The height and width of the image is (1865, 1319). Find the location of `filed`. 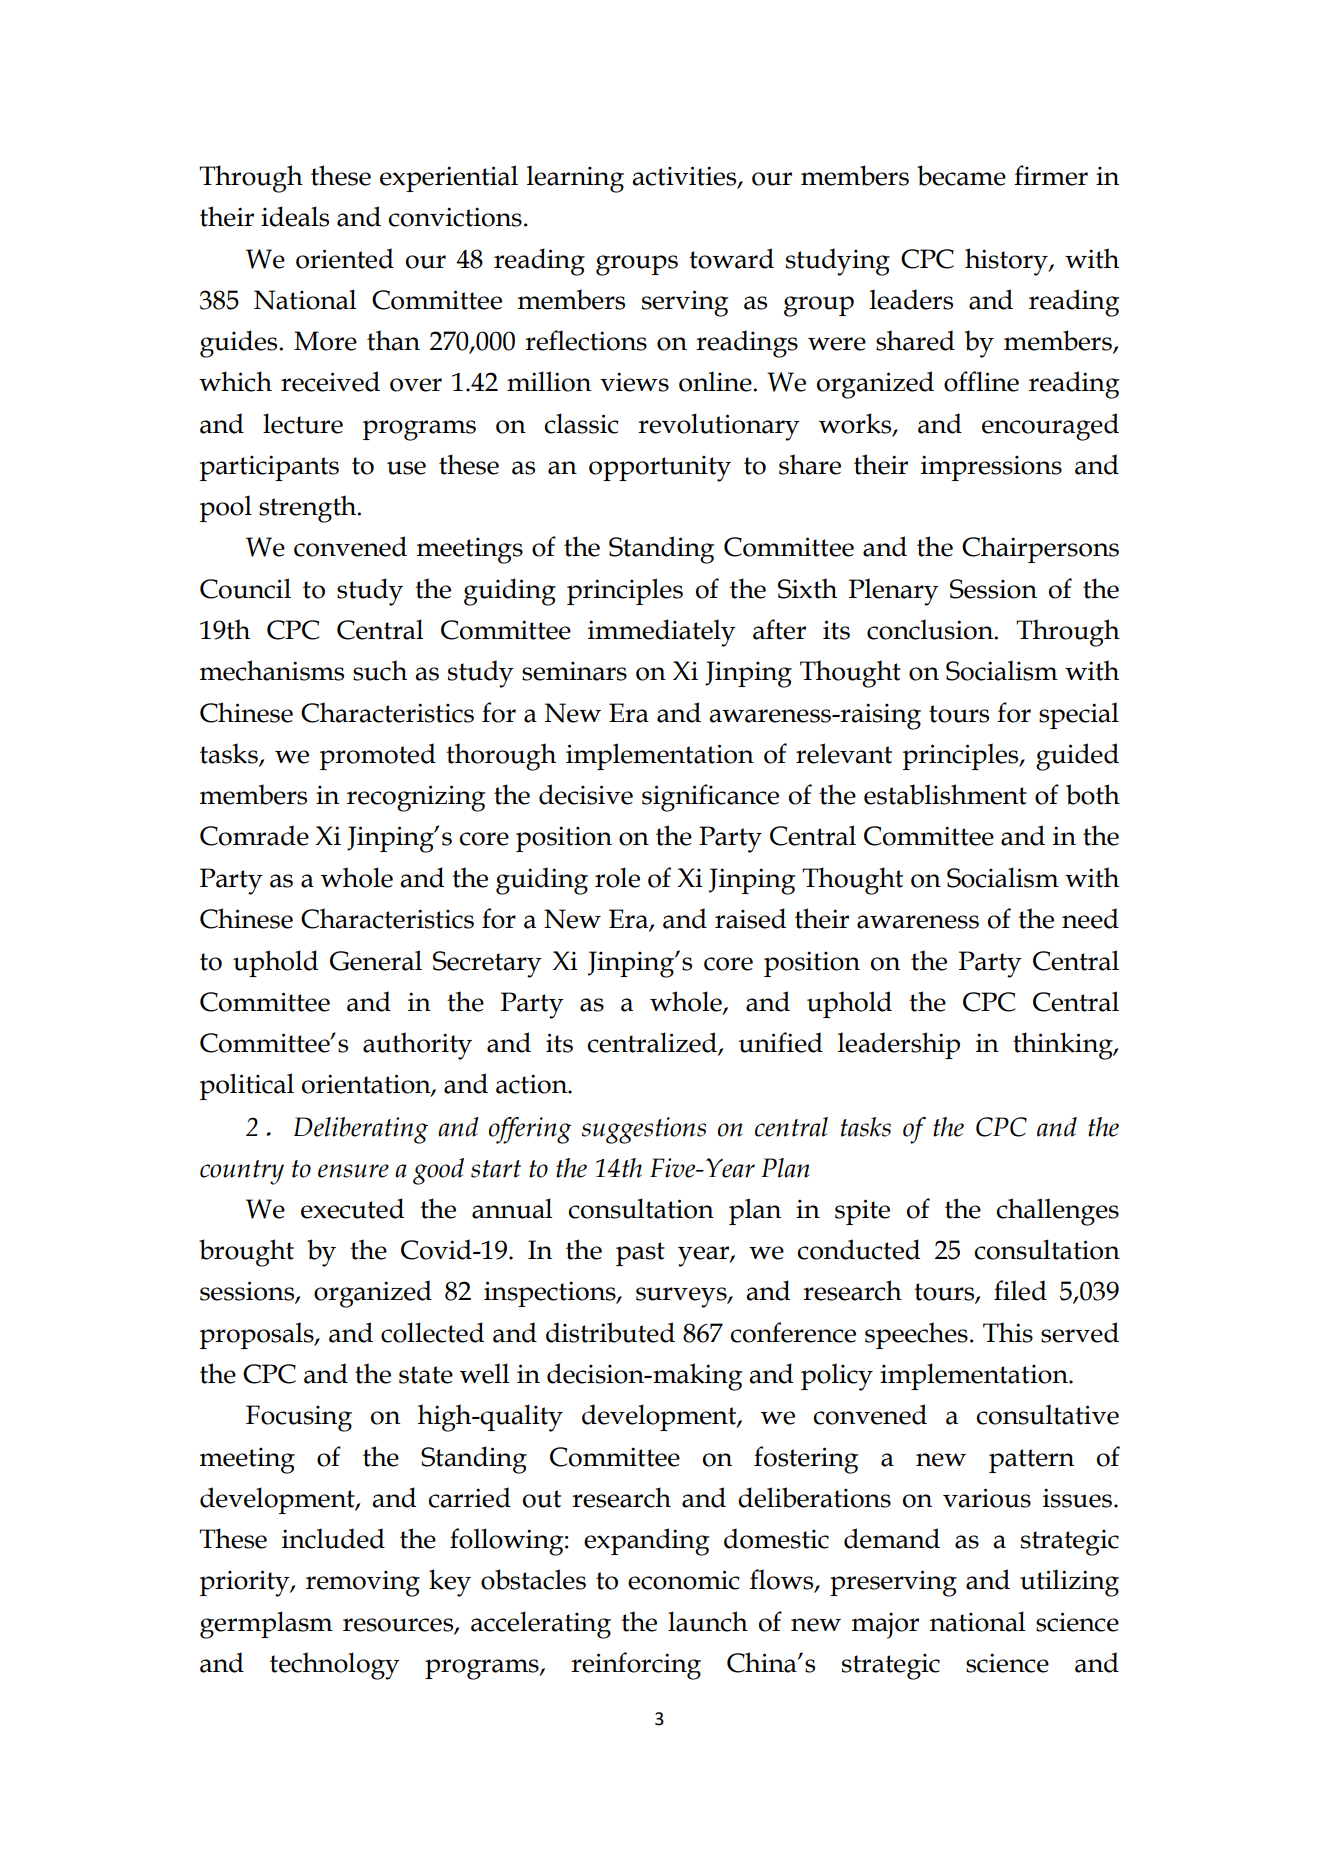

filed is located at coordinates (1020, 1290).
